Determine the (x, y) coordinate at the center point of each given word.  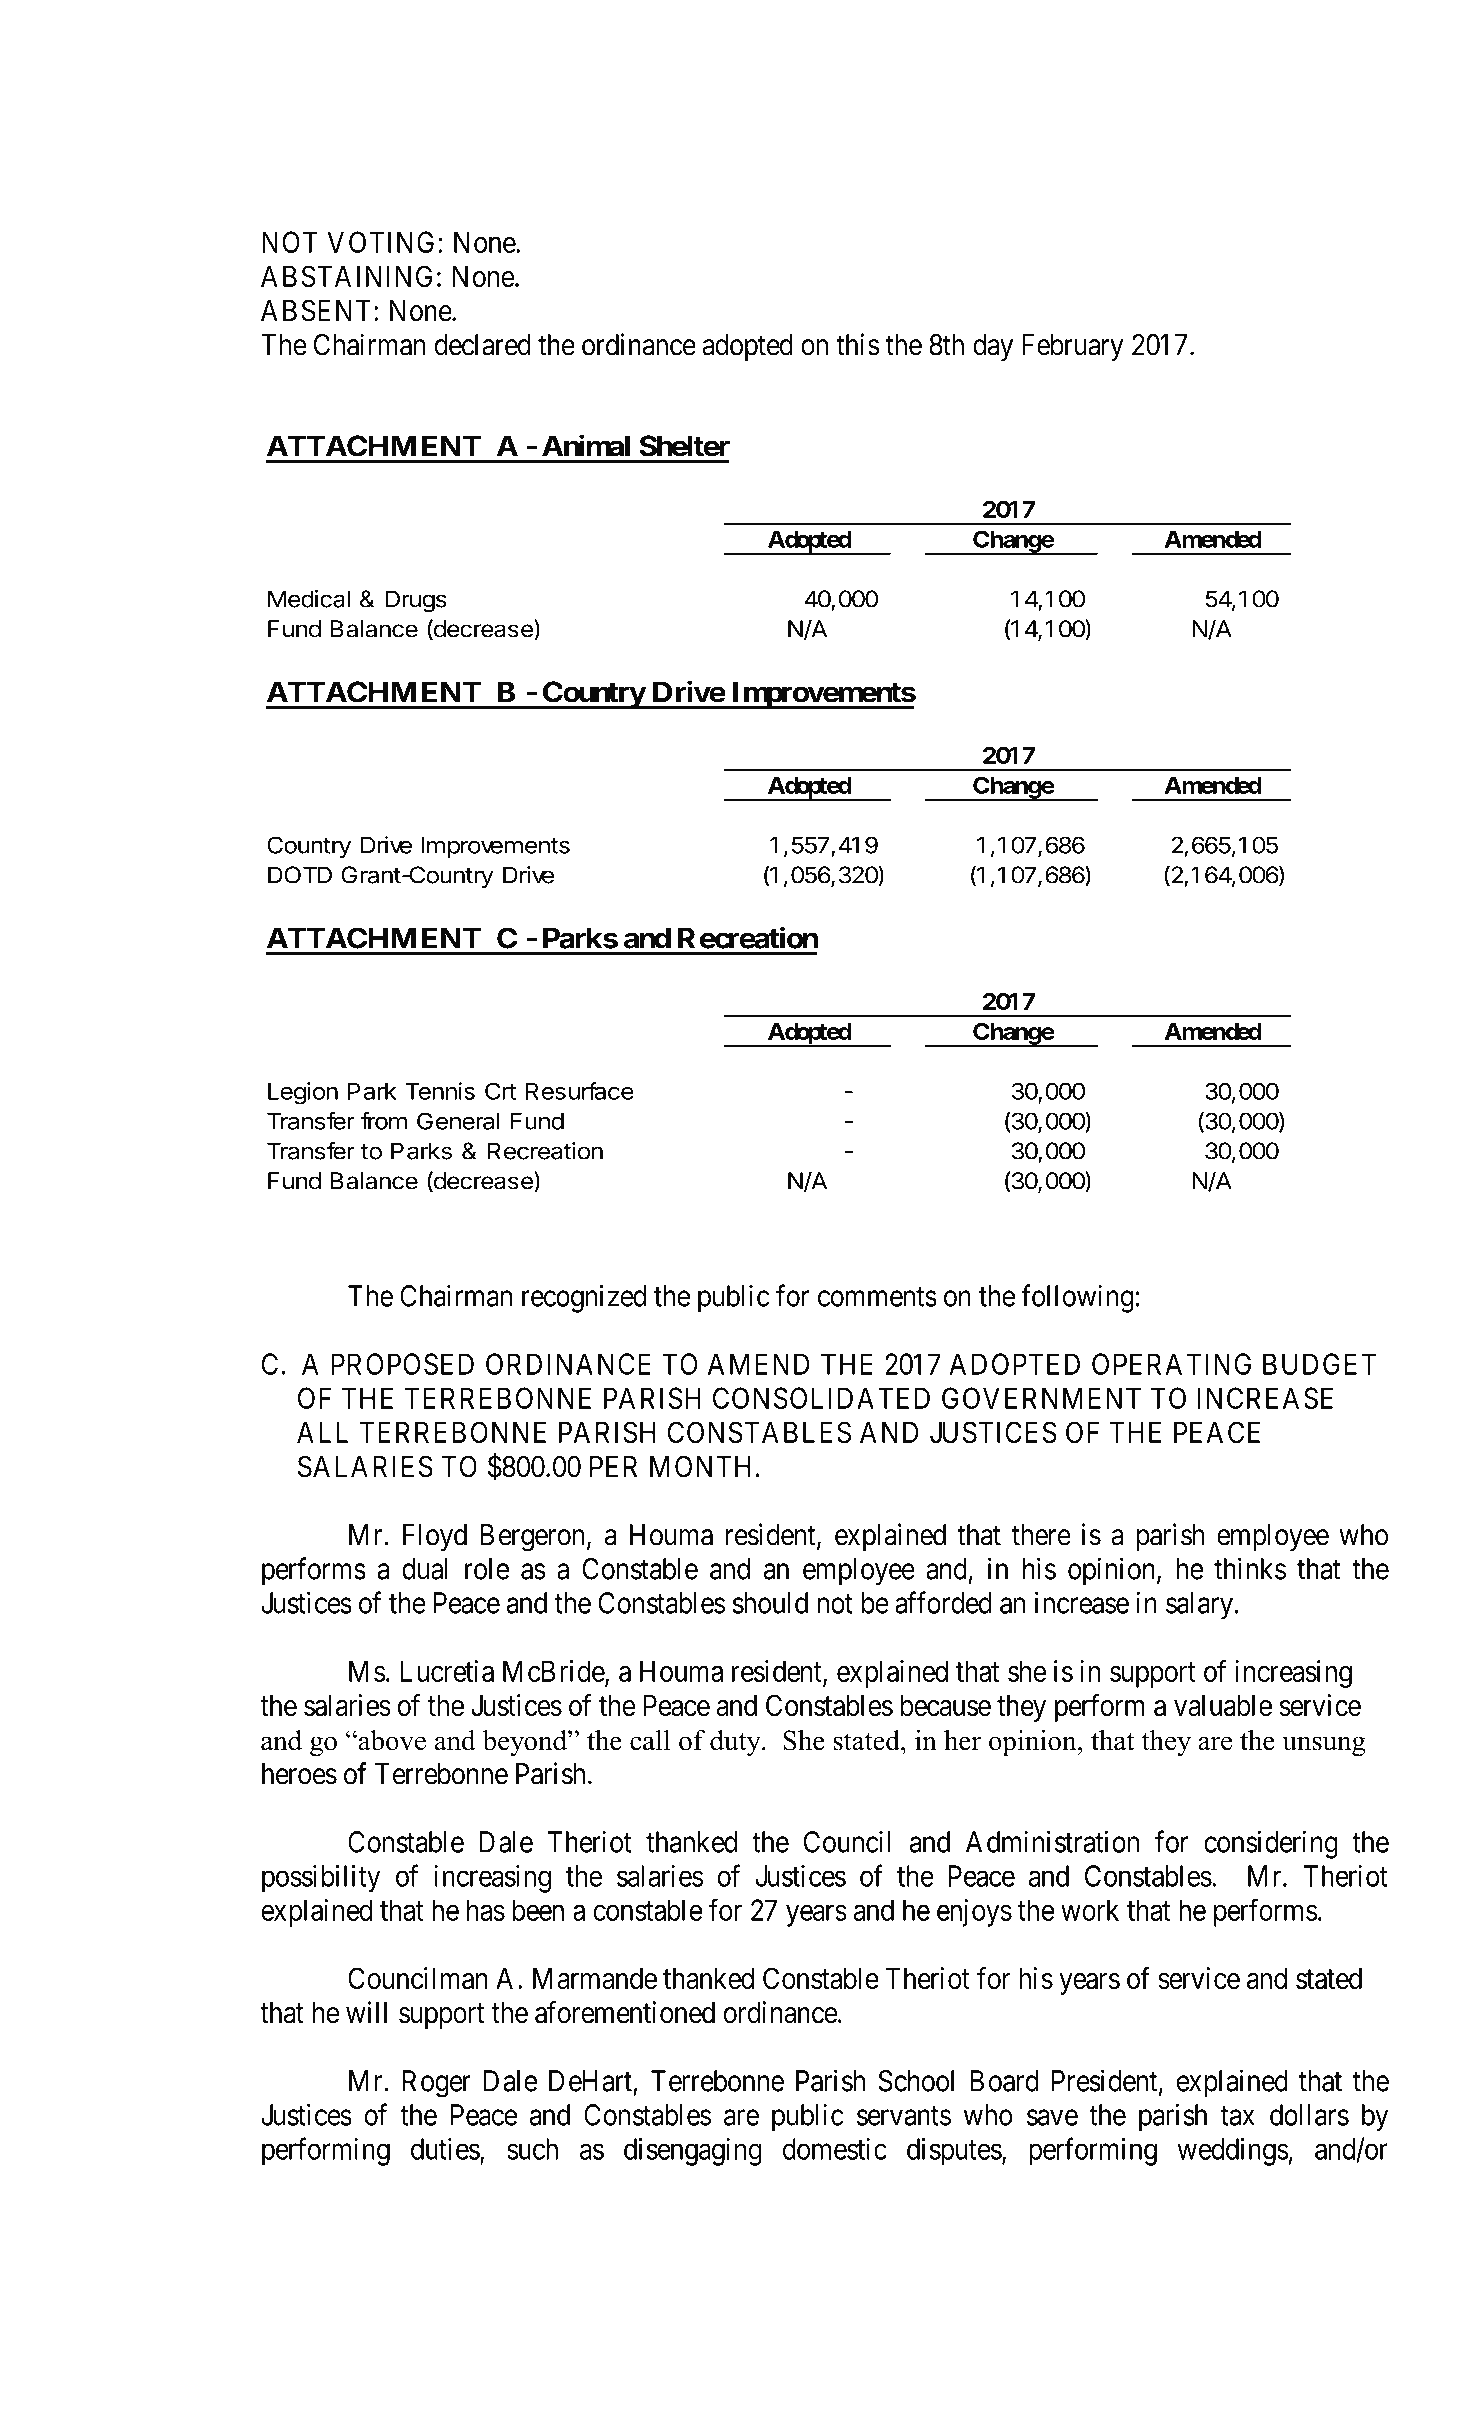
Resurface (579, 1091)
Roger (437, 2084)
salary (1201, 1606)
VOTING (383, 242)
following (1078, 1298)
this (858, 344)
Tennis (440, 1091)
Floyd (435, 1537)
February (1073, 347)
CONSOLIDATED (821, 1398)
